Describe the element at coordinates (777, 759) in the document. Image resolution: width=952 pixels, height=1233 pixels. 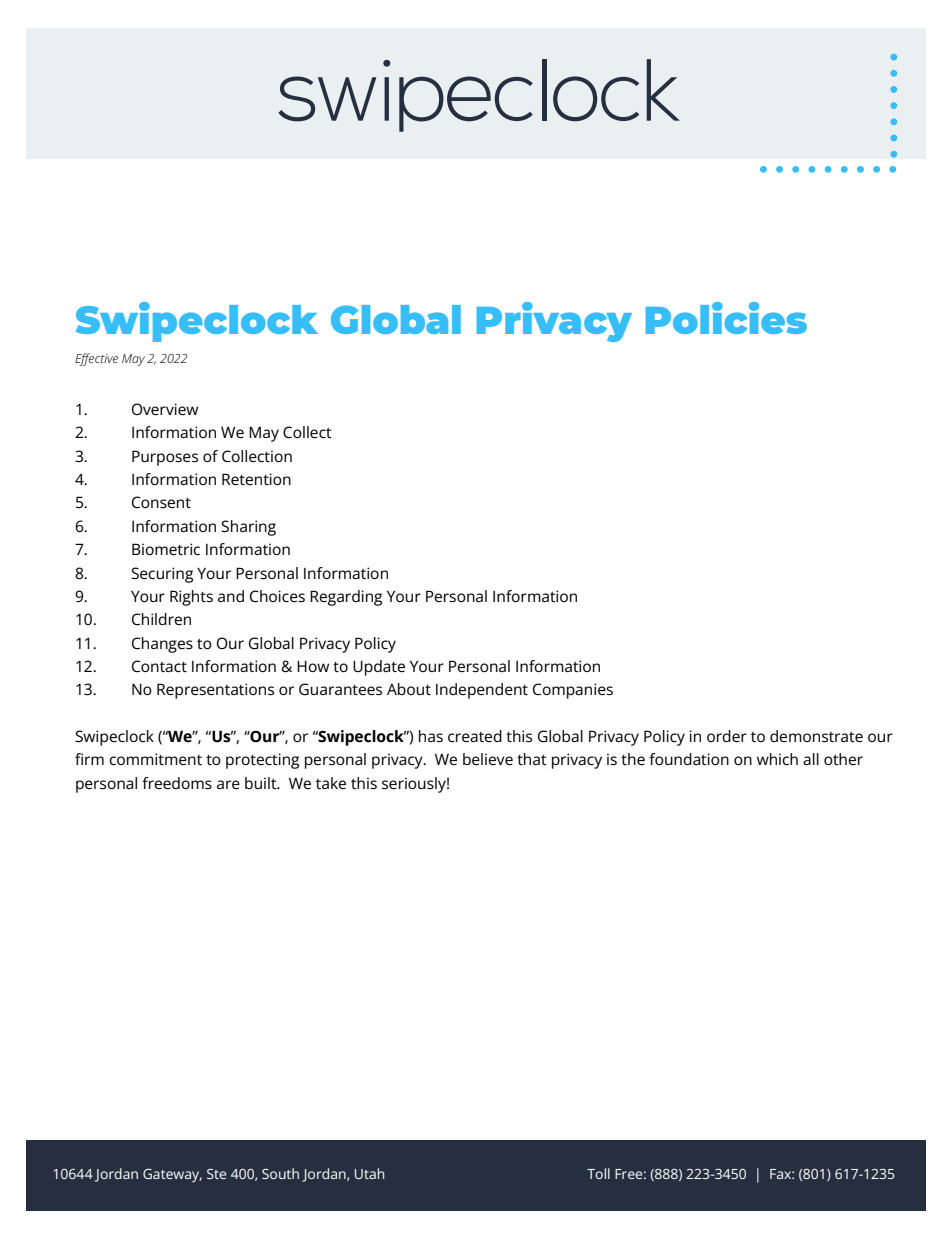
I see `which` at that location.
